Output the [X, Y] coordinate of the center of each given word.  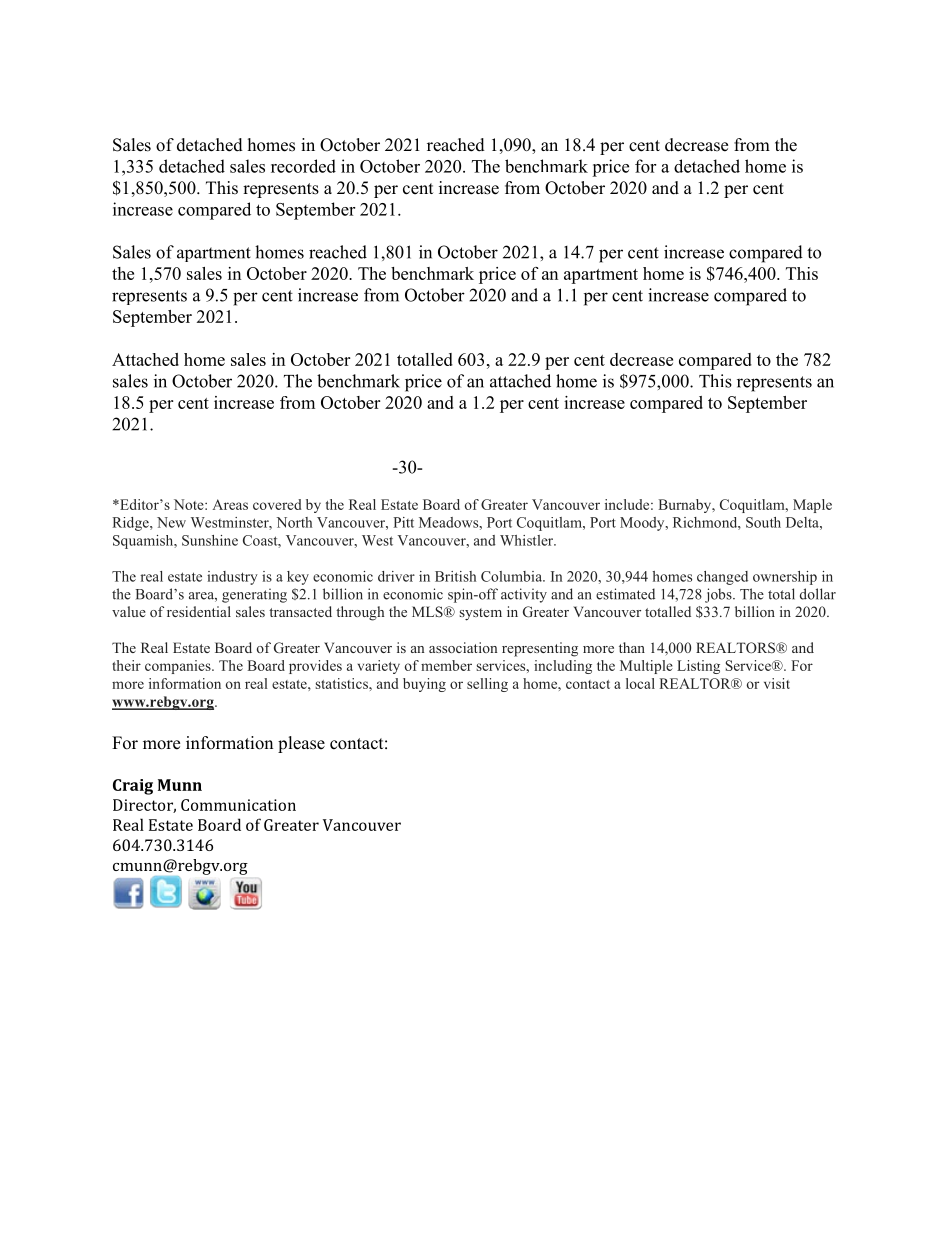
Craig [133, 787]
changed [722, 578]
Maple [812, 506]
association [463, 647]
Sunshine [210, 540]
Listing [698, 667]
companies [179, 667]
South [763, 522]
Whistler [528, 540]
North [294, 522]
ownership [785, 578]
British [455, 576]
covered [277, 504]
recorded [303, 166]
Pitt [403, 522]
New [171, 522]
